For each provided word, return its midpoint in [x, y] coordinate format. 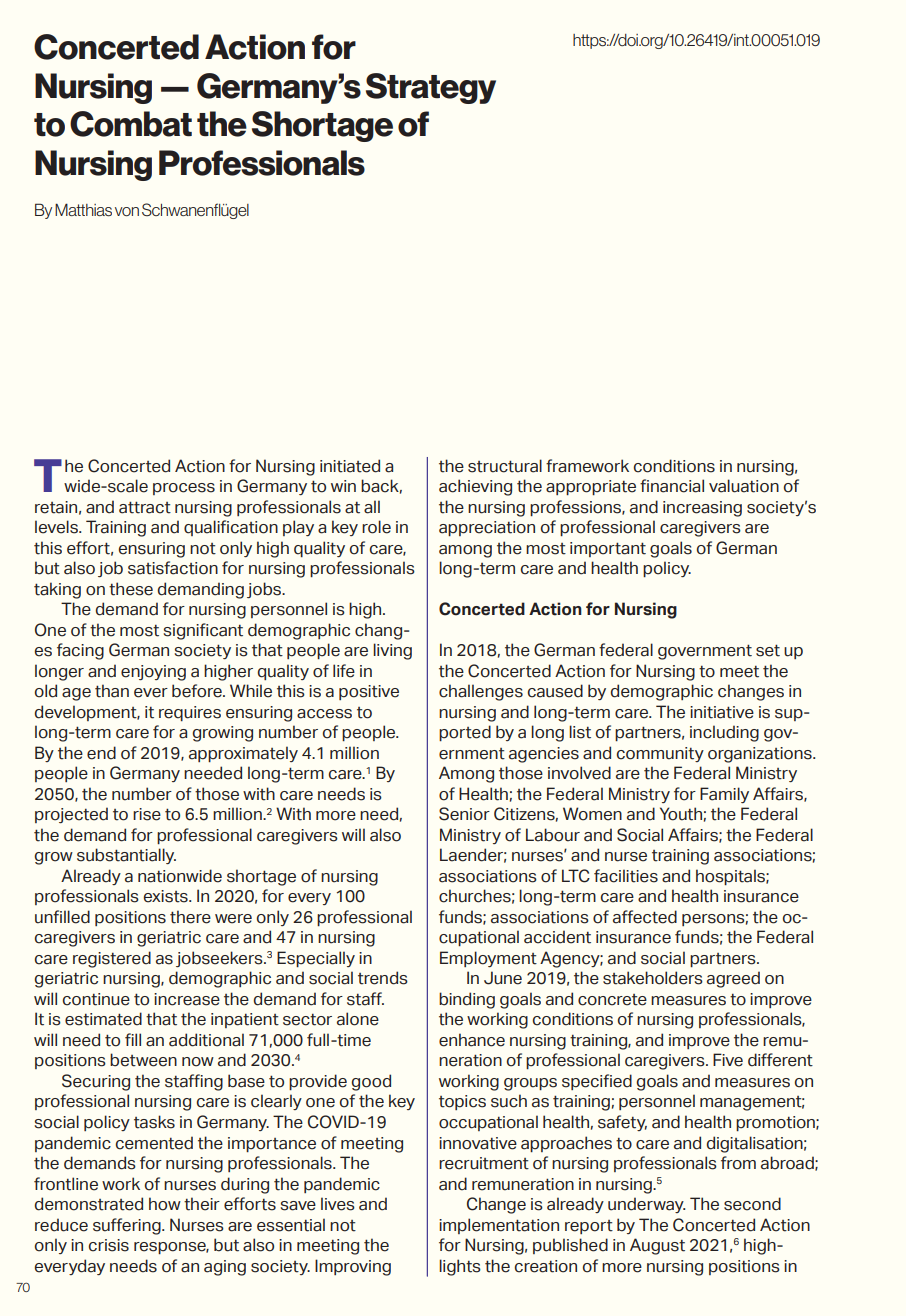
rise [147, 814]
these [131, 589]
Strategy [431, 88]
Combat [131, 124]
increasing [702, 509]
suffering [128, 1226]
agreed [733, 979]
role [376, 527]
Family [724, 795]
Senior [464, 814]
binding [467, 1000]
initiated [350, 466]
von [127, 211]
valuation [744, 486]
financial [672, 486]
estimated [103, 1019]
